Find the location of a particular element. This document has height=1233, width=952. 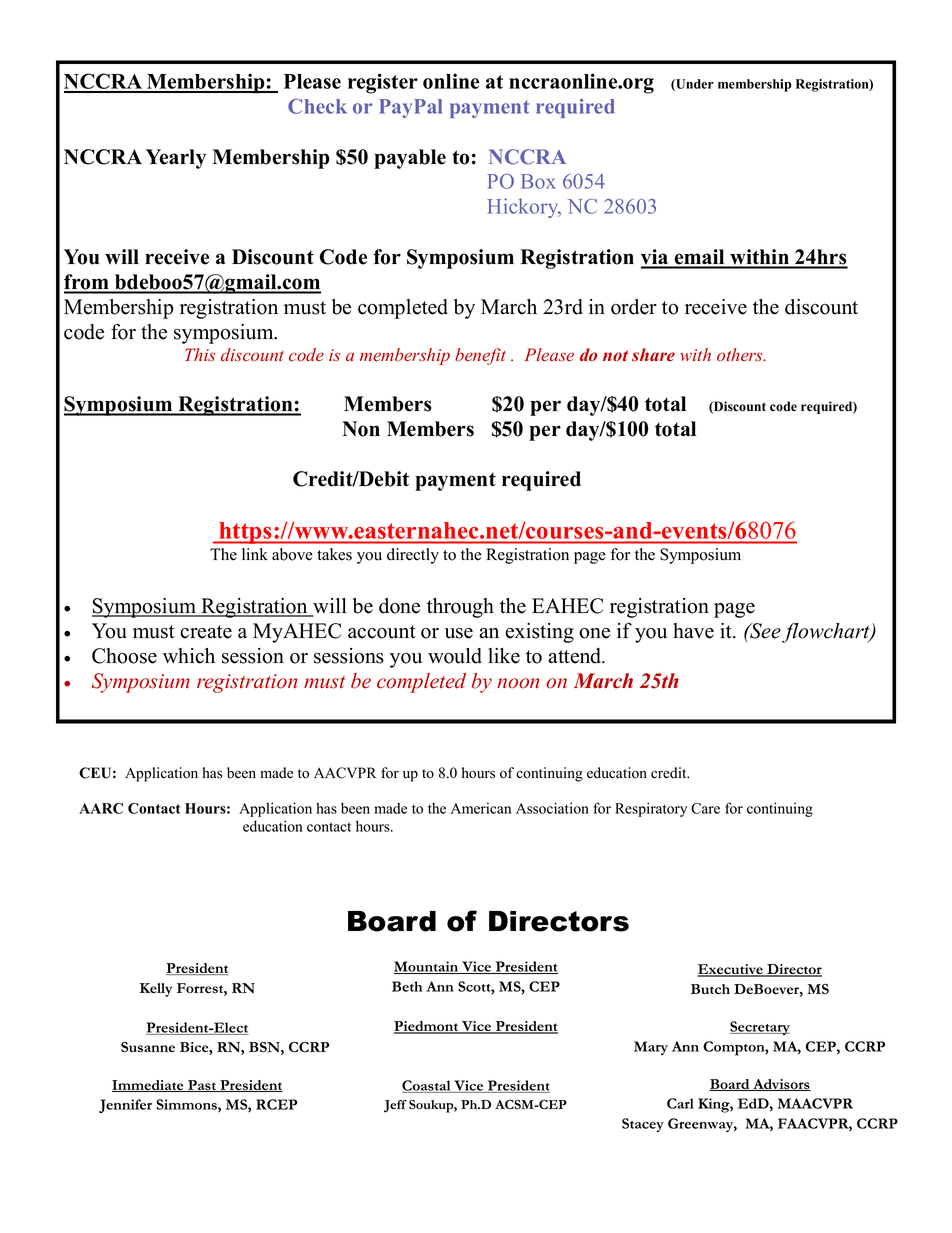

payable is located at coordinates (410, 159).
